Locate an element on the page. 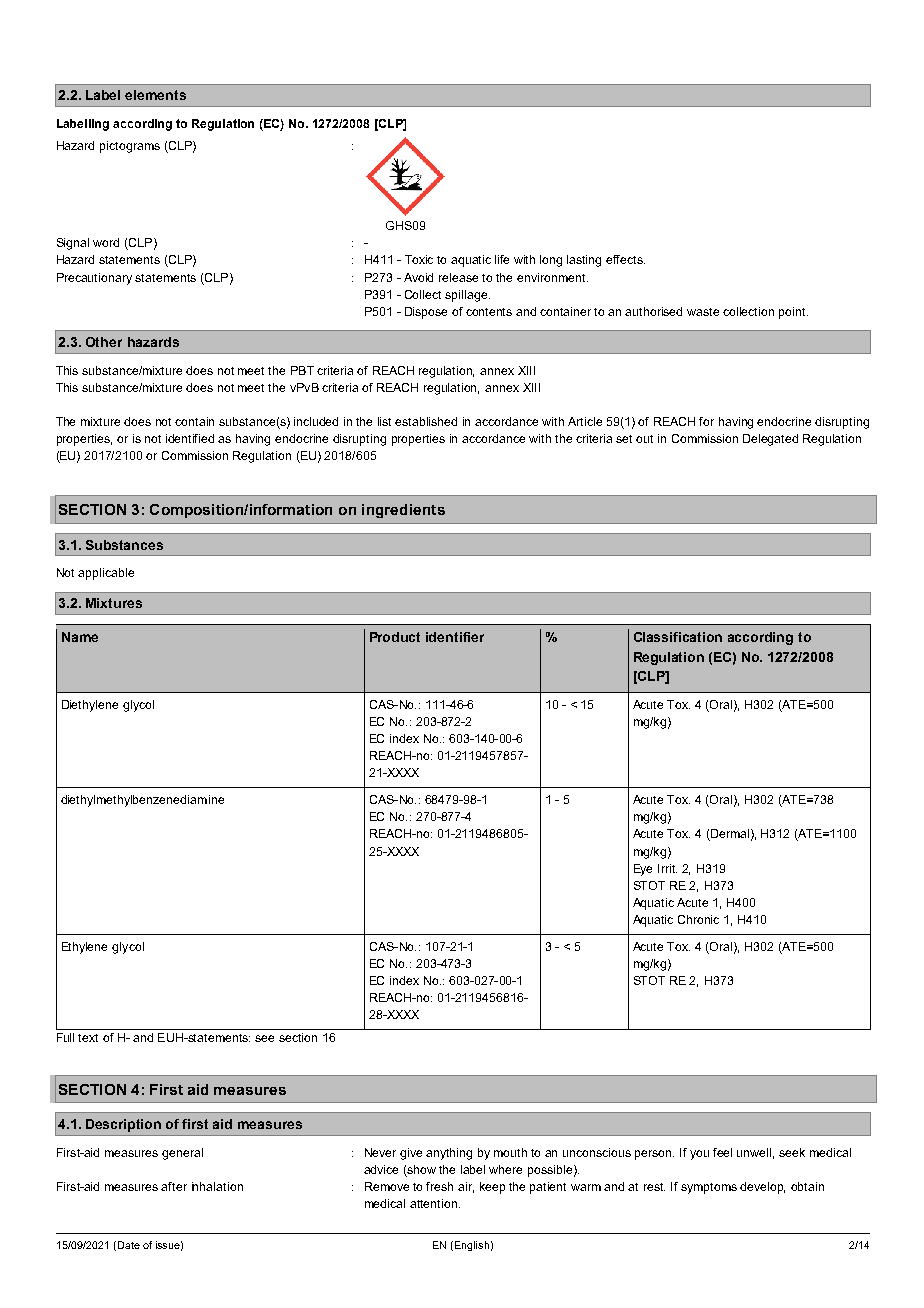 The image size is (924, 1308). Classification is located at coordinates (678, 637).
